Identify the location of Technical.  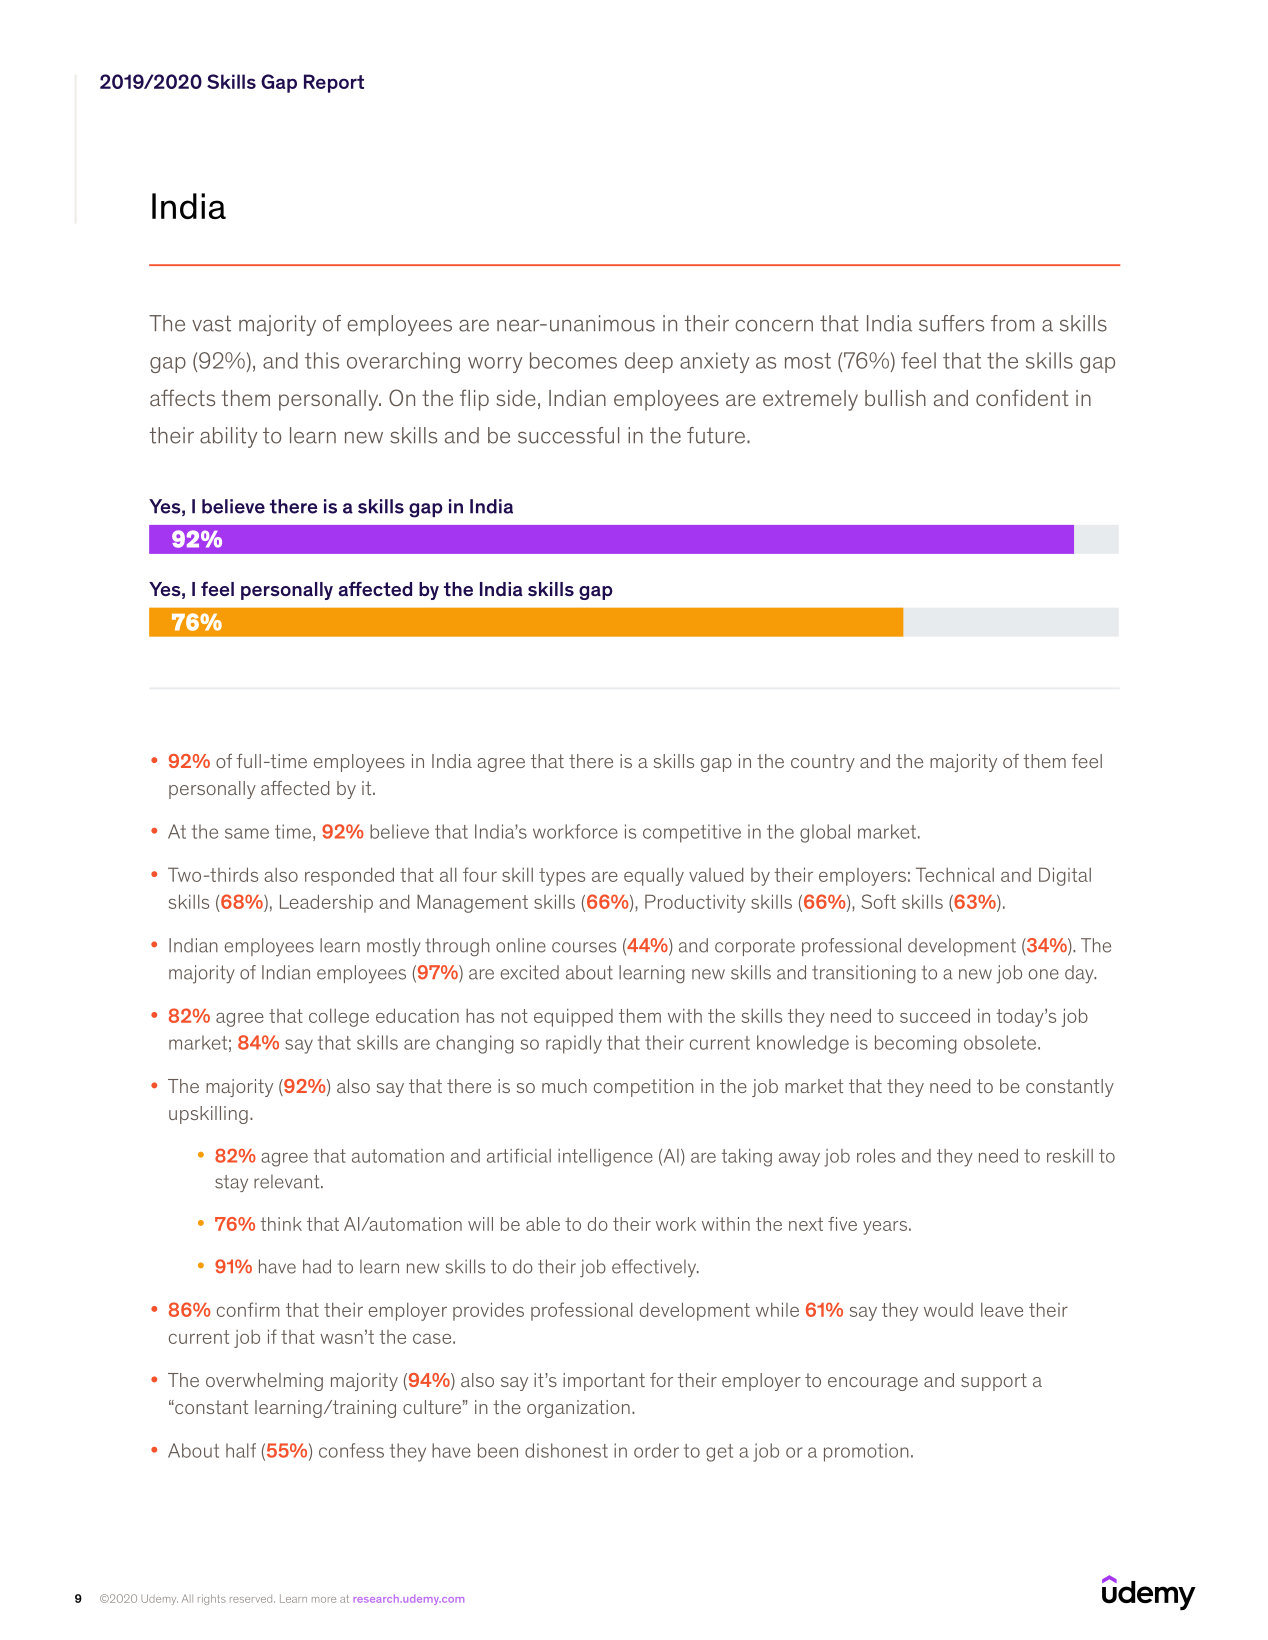
(955, 874).
